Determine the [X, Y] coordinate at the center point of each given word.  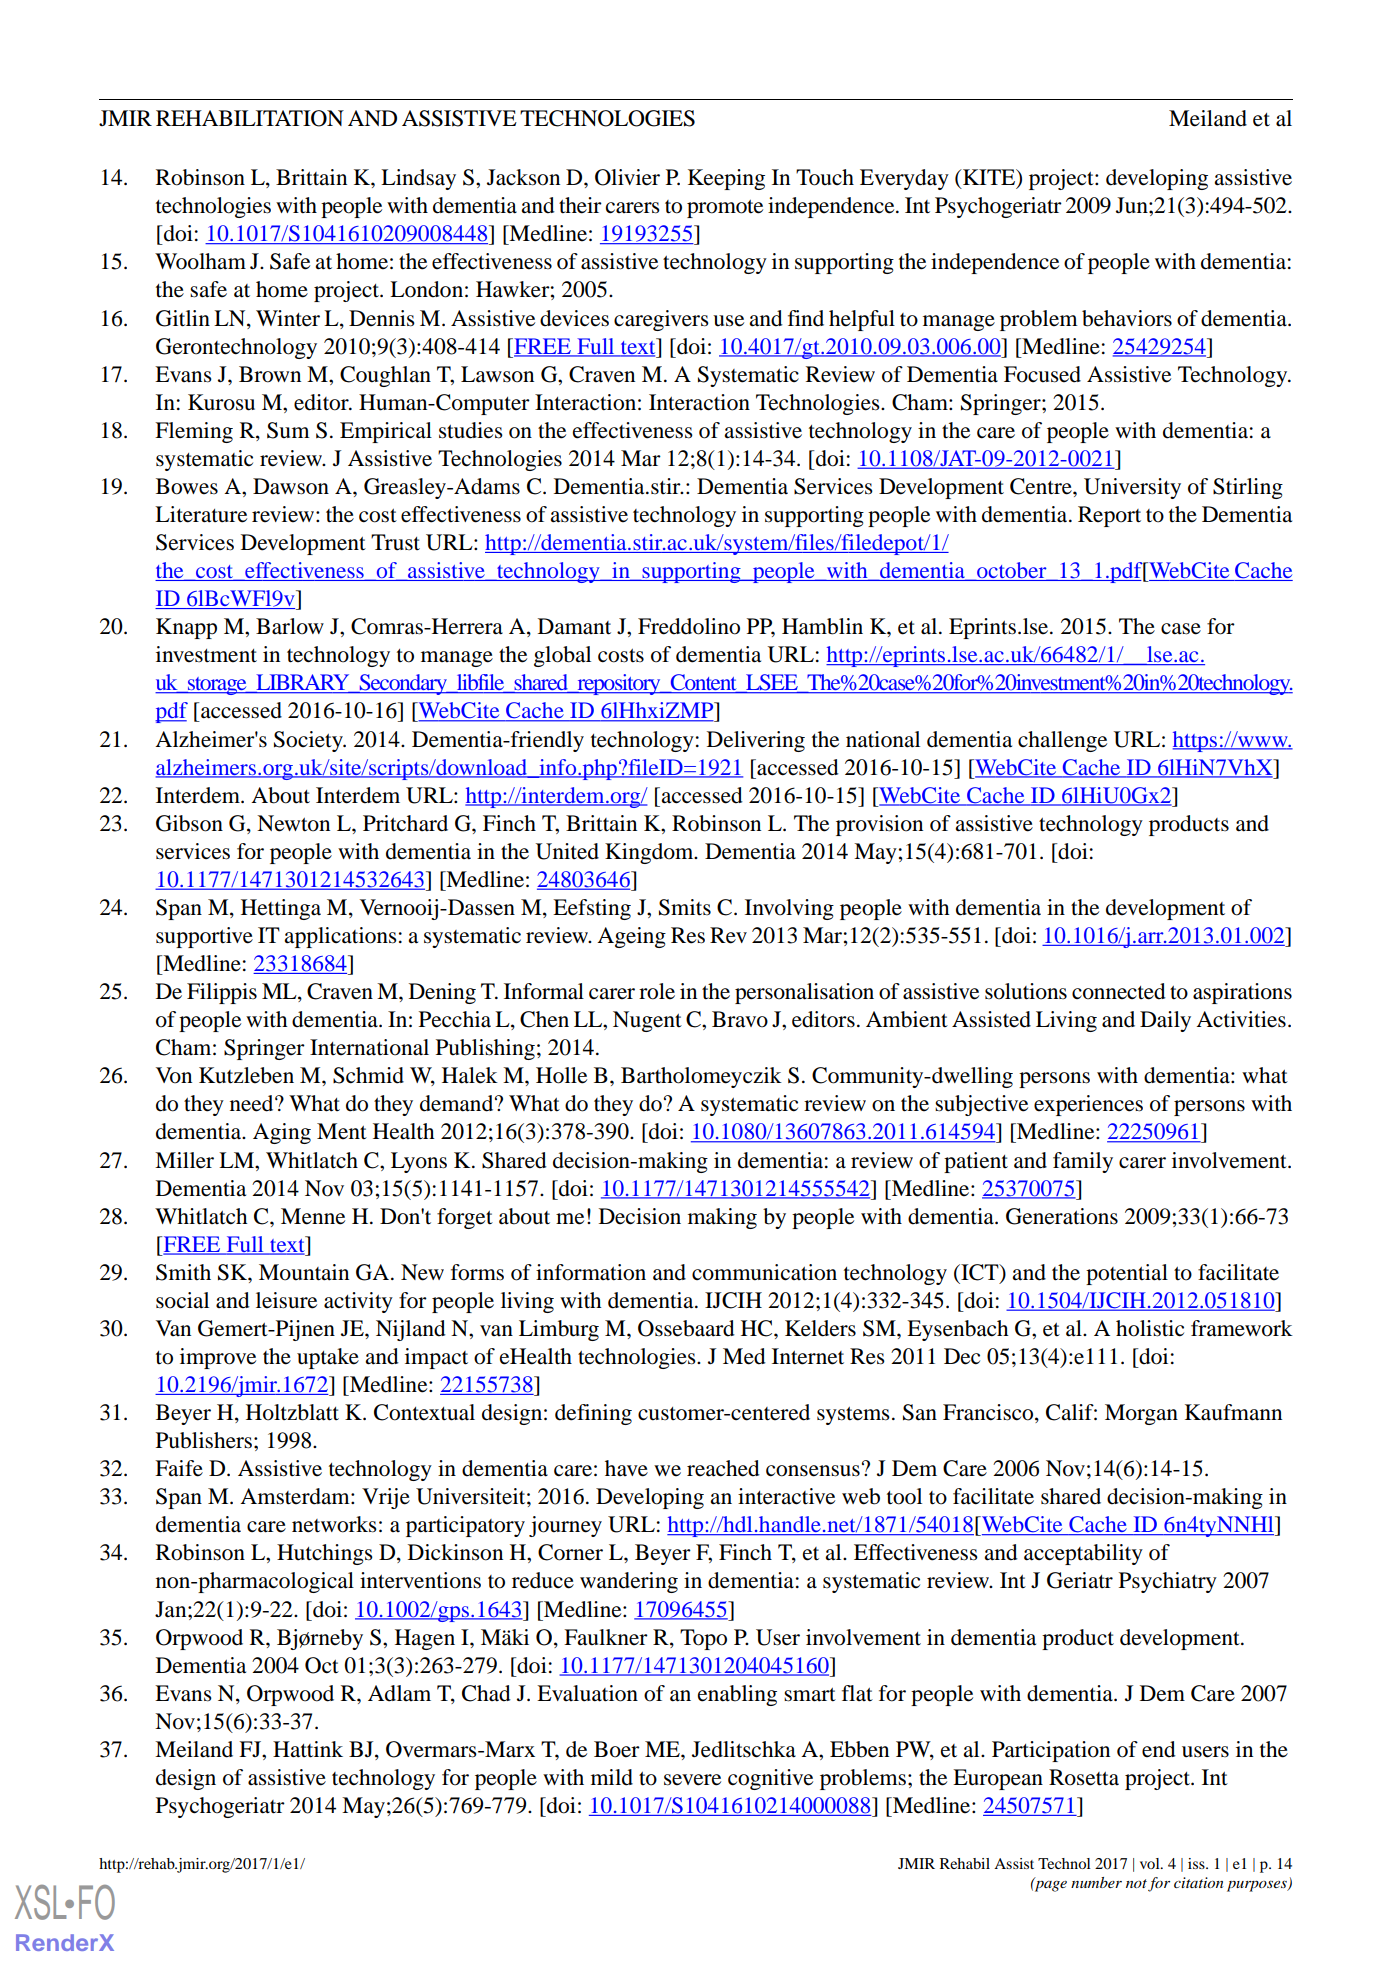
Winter [288, 318]
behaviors [1127, 318]
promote [725, 209]
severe [692, 1780]
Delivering [756, 741]
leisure [286, 1300]
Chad [486, 1693]
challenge [1062, 741]
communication [764, 1272]
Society [309, 741]
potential [1127, 1274]
